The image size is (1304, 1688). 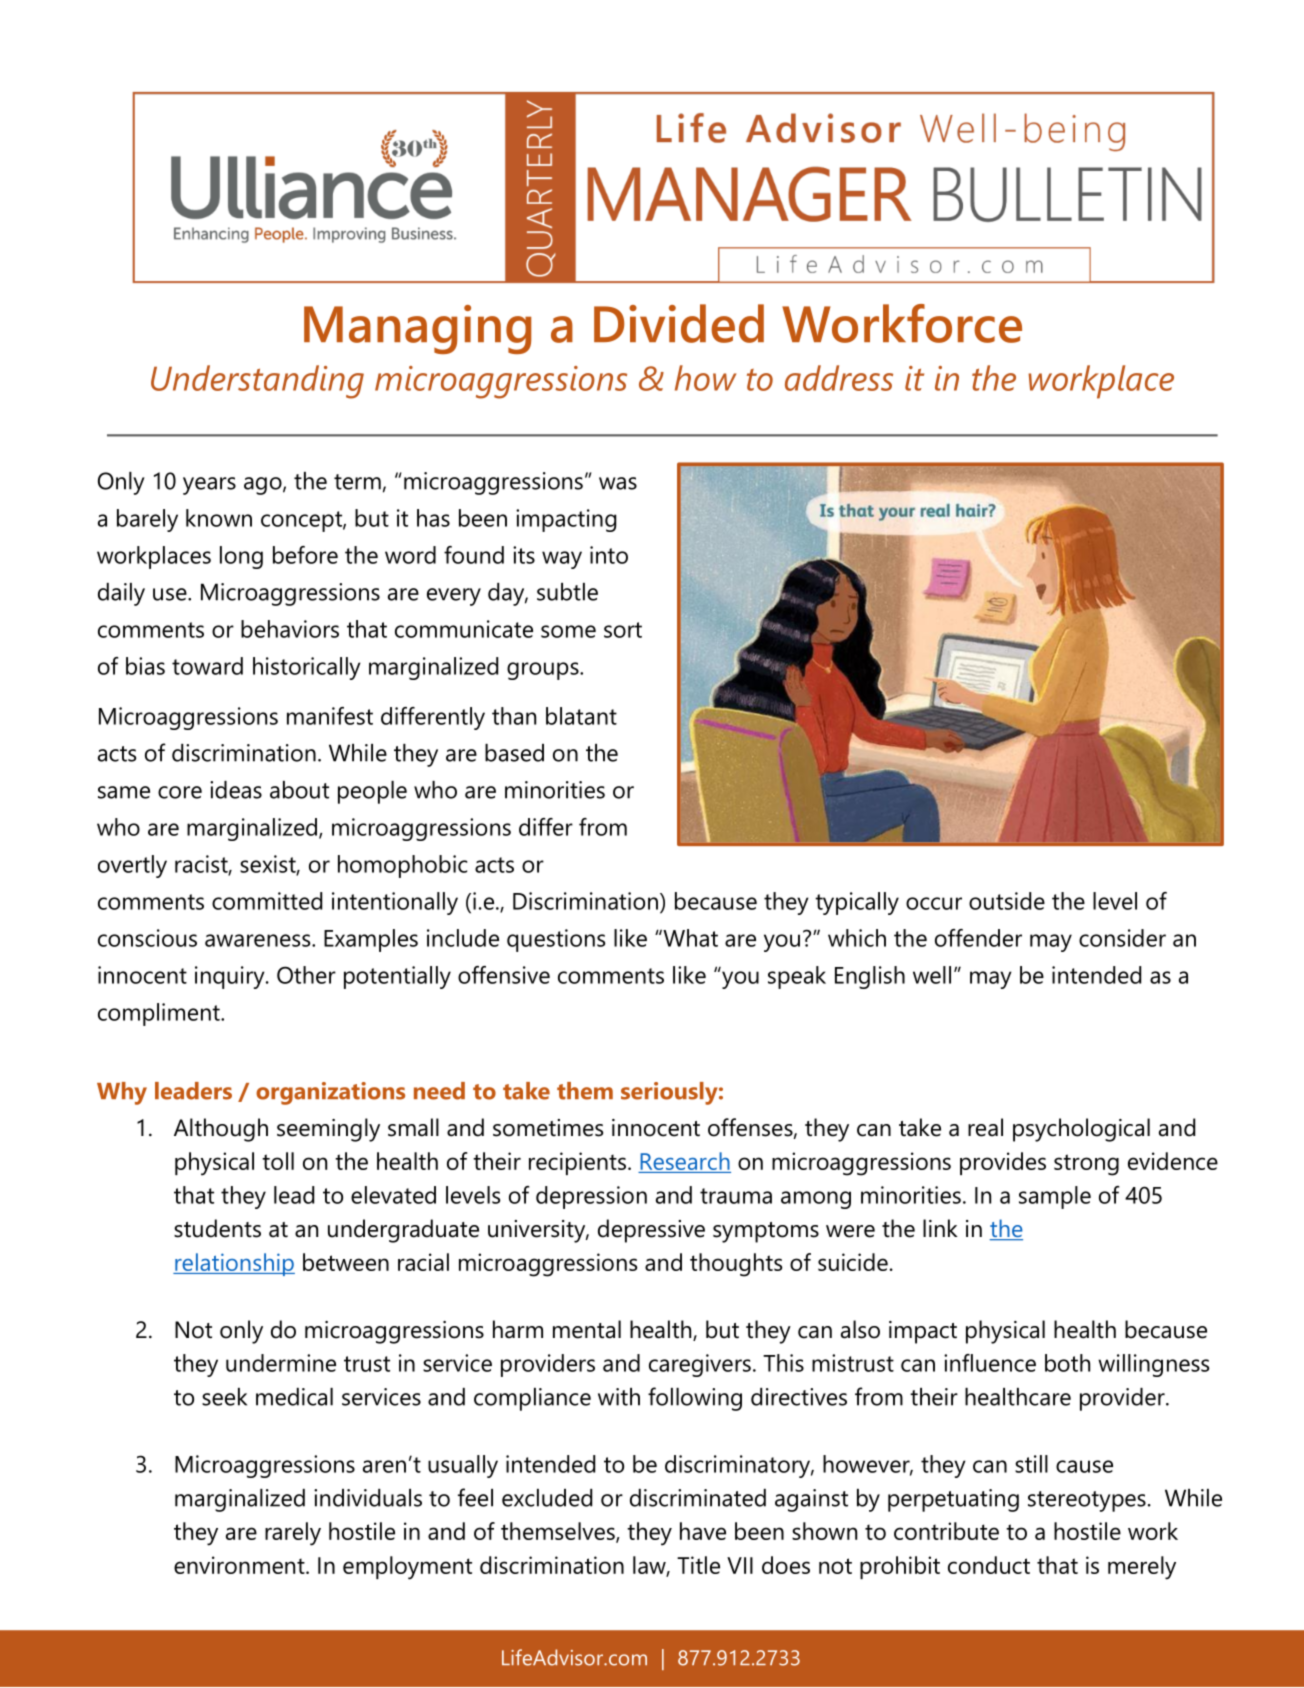 I want to click on Understanding, so click(x=257, y=382).
